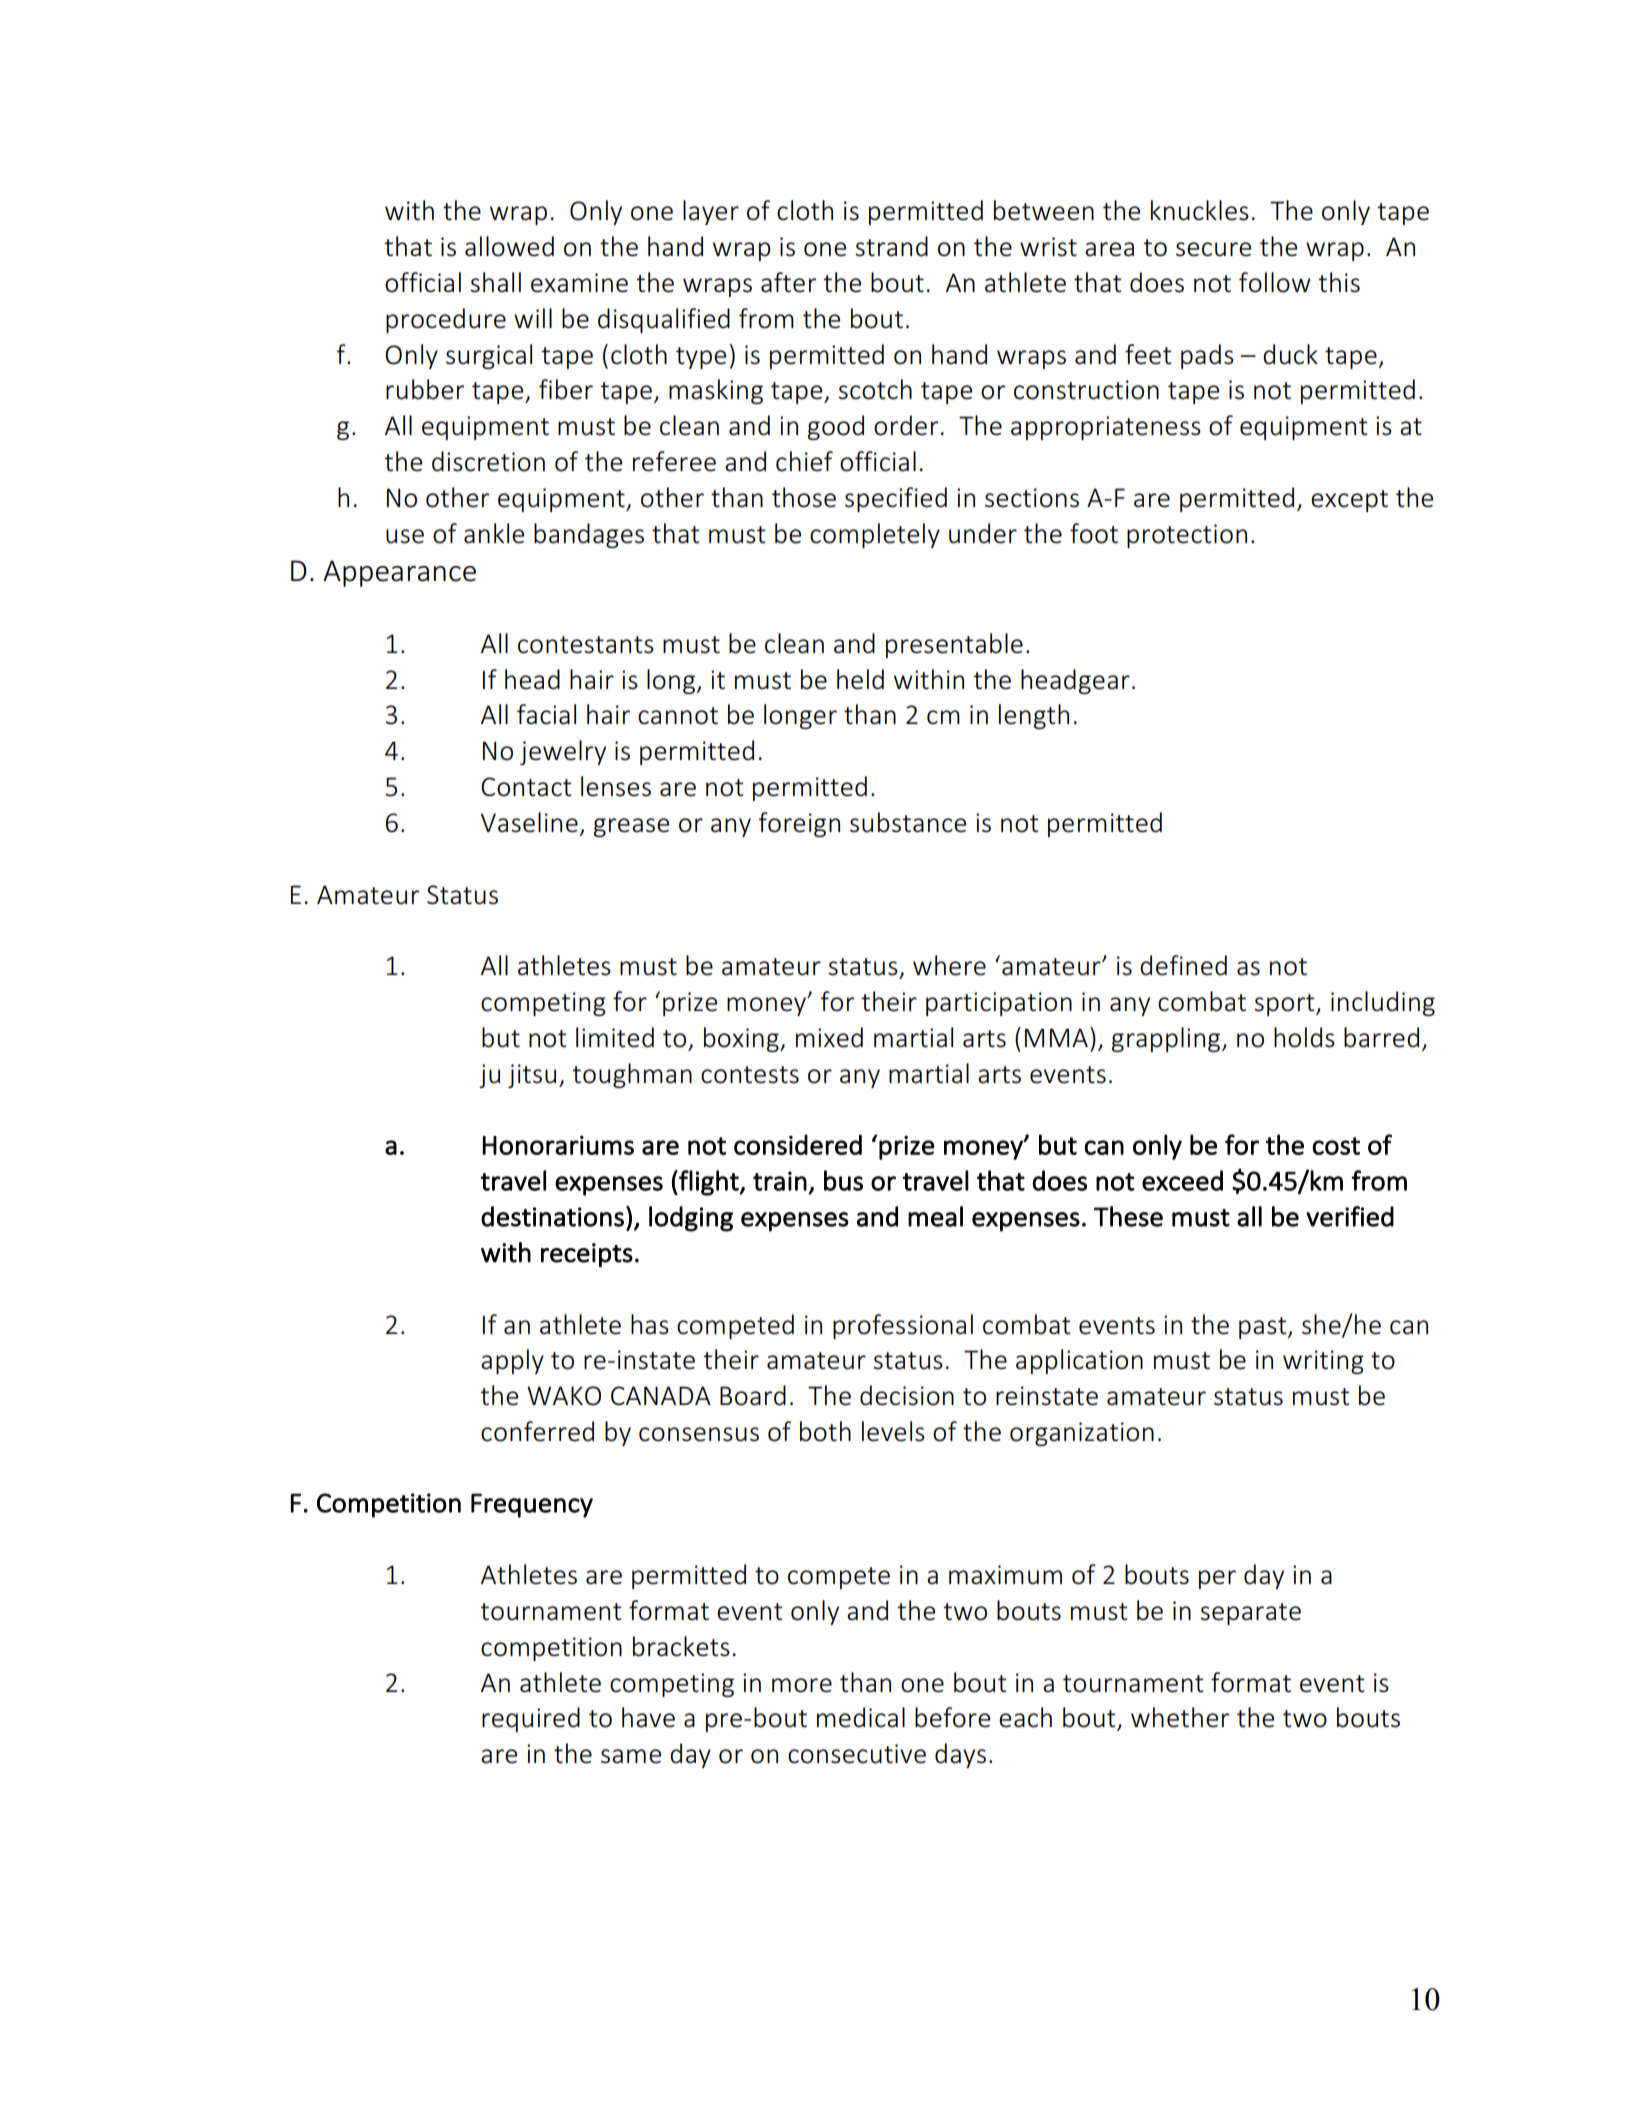 Image resolution: width=1632 pixels, height=2112 pixels. I want to click on allowed, so click(509, 246).
